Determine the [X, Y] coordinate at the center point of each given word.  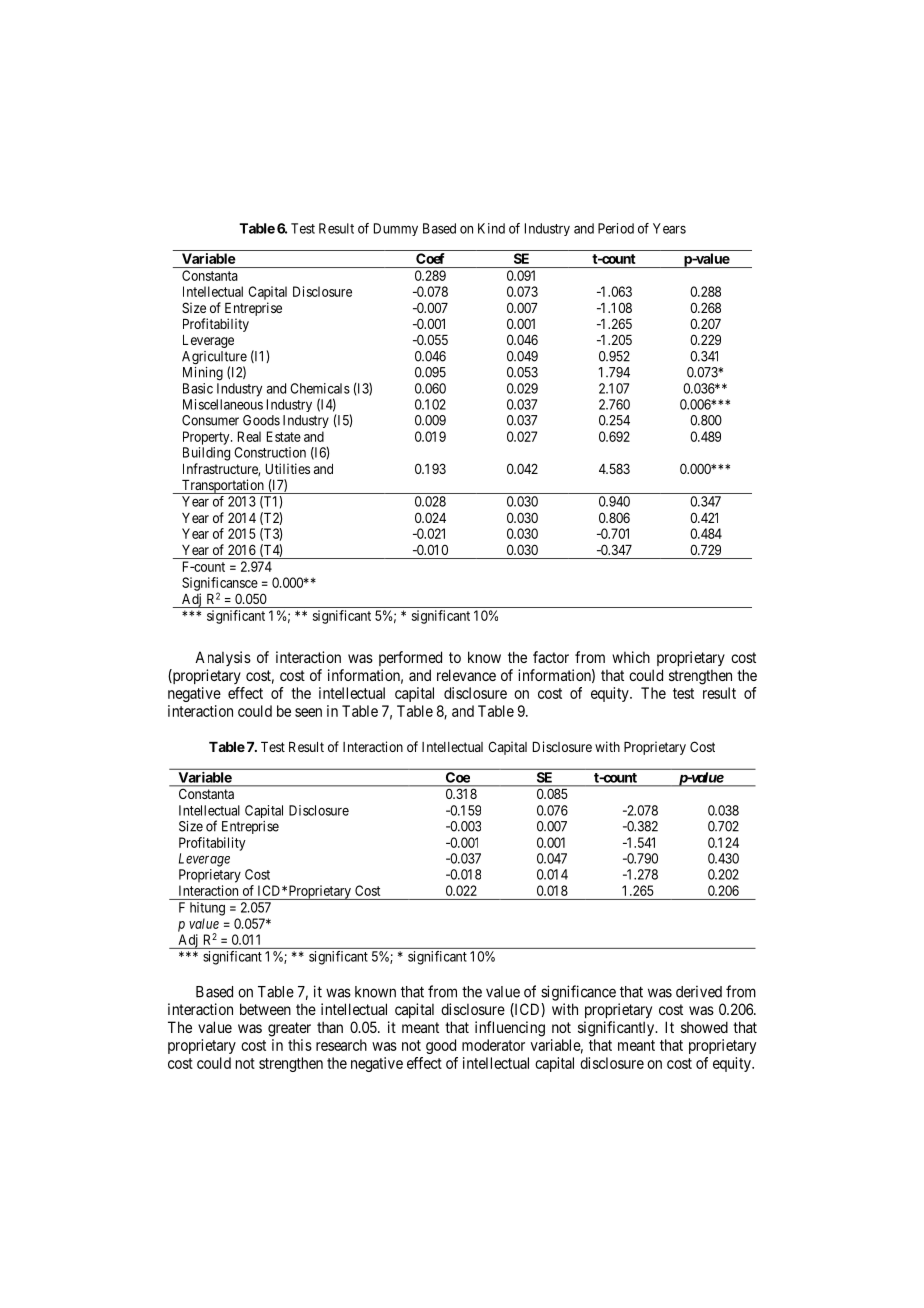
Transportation [222, 486]
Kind [491, 228]
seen [308, 712]
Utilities [288, 468]
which [631, 657]
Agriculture [214, 359]
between [265, 1009]
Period [616, 228]
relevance [466, 675]
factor [551, 657]
